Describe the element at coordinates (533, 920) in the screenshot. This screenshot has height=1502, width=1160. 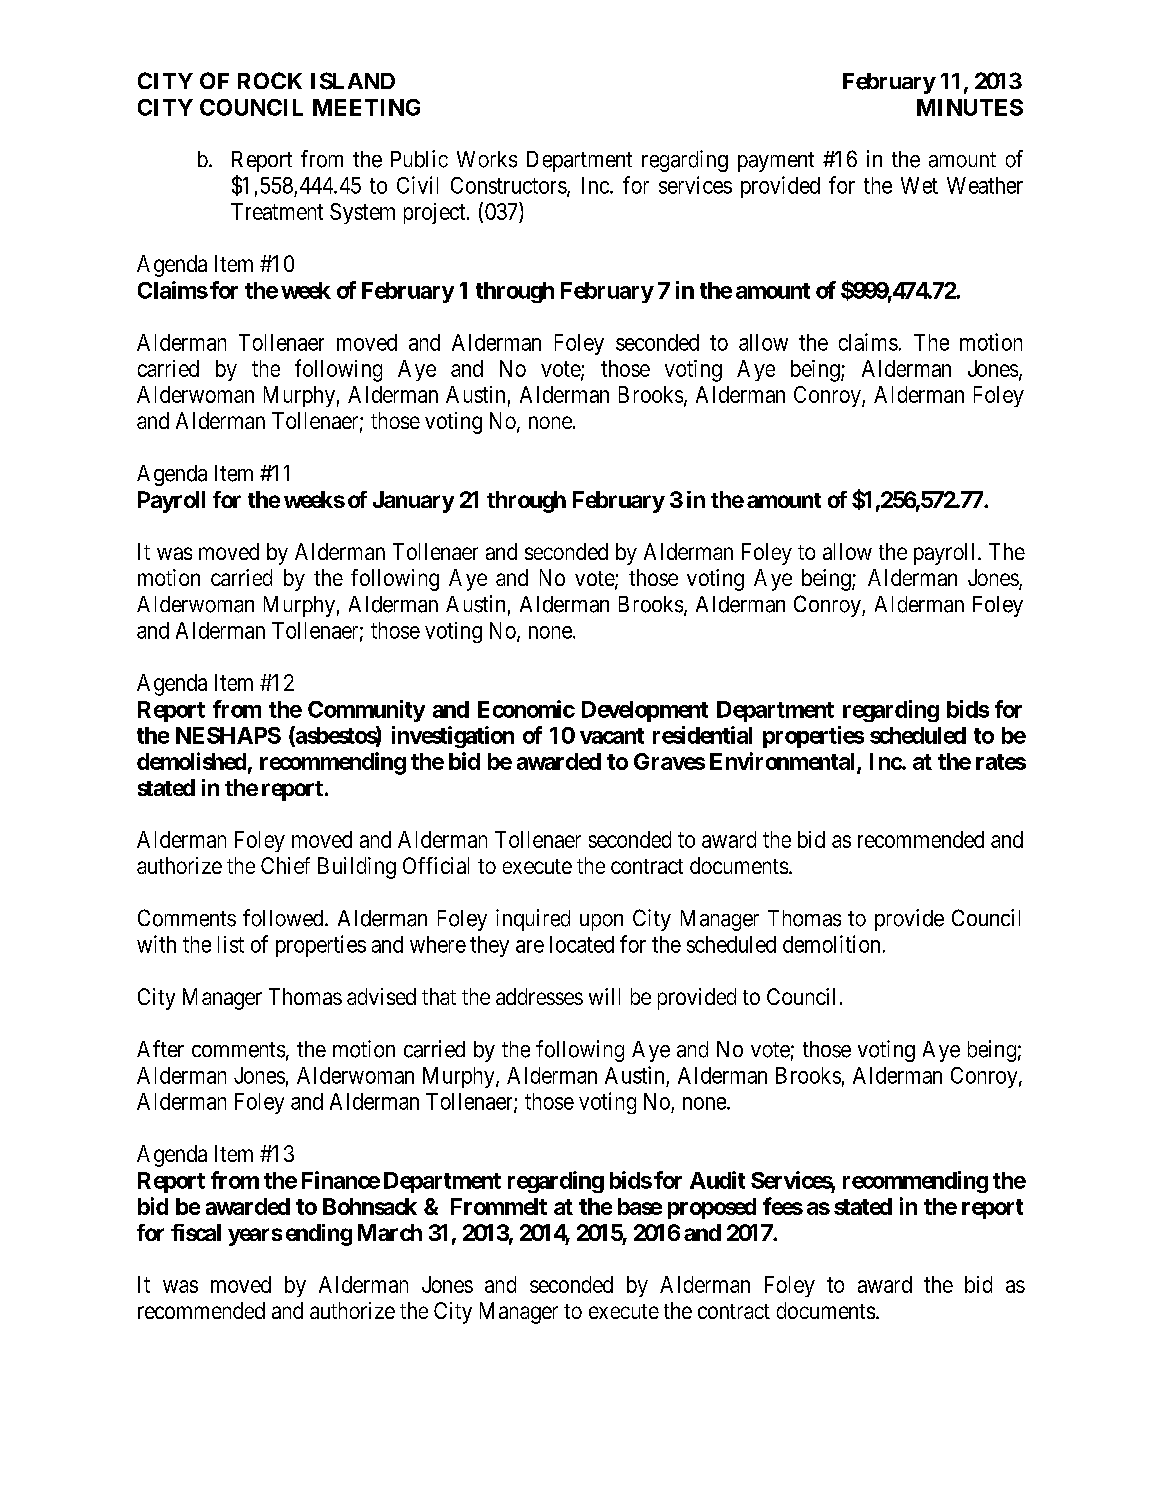
I see `inquired` at that location.
